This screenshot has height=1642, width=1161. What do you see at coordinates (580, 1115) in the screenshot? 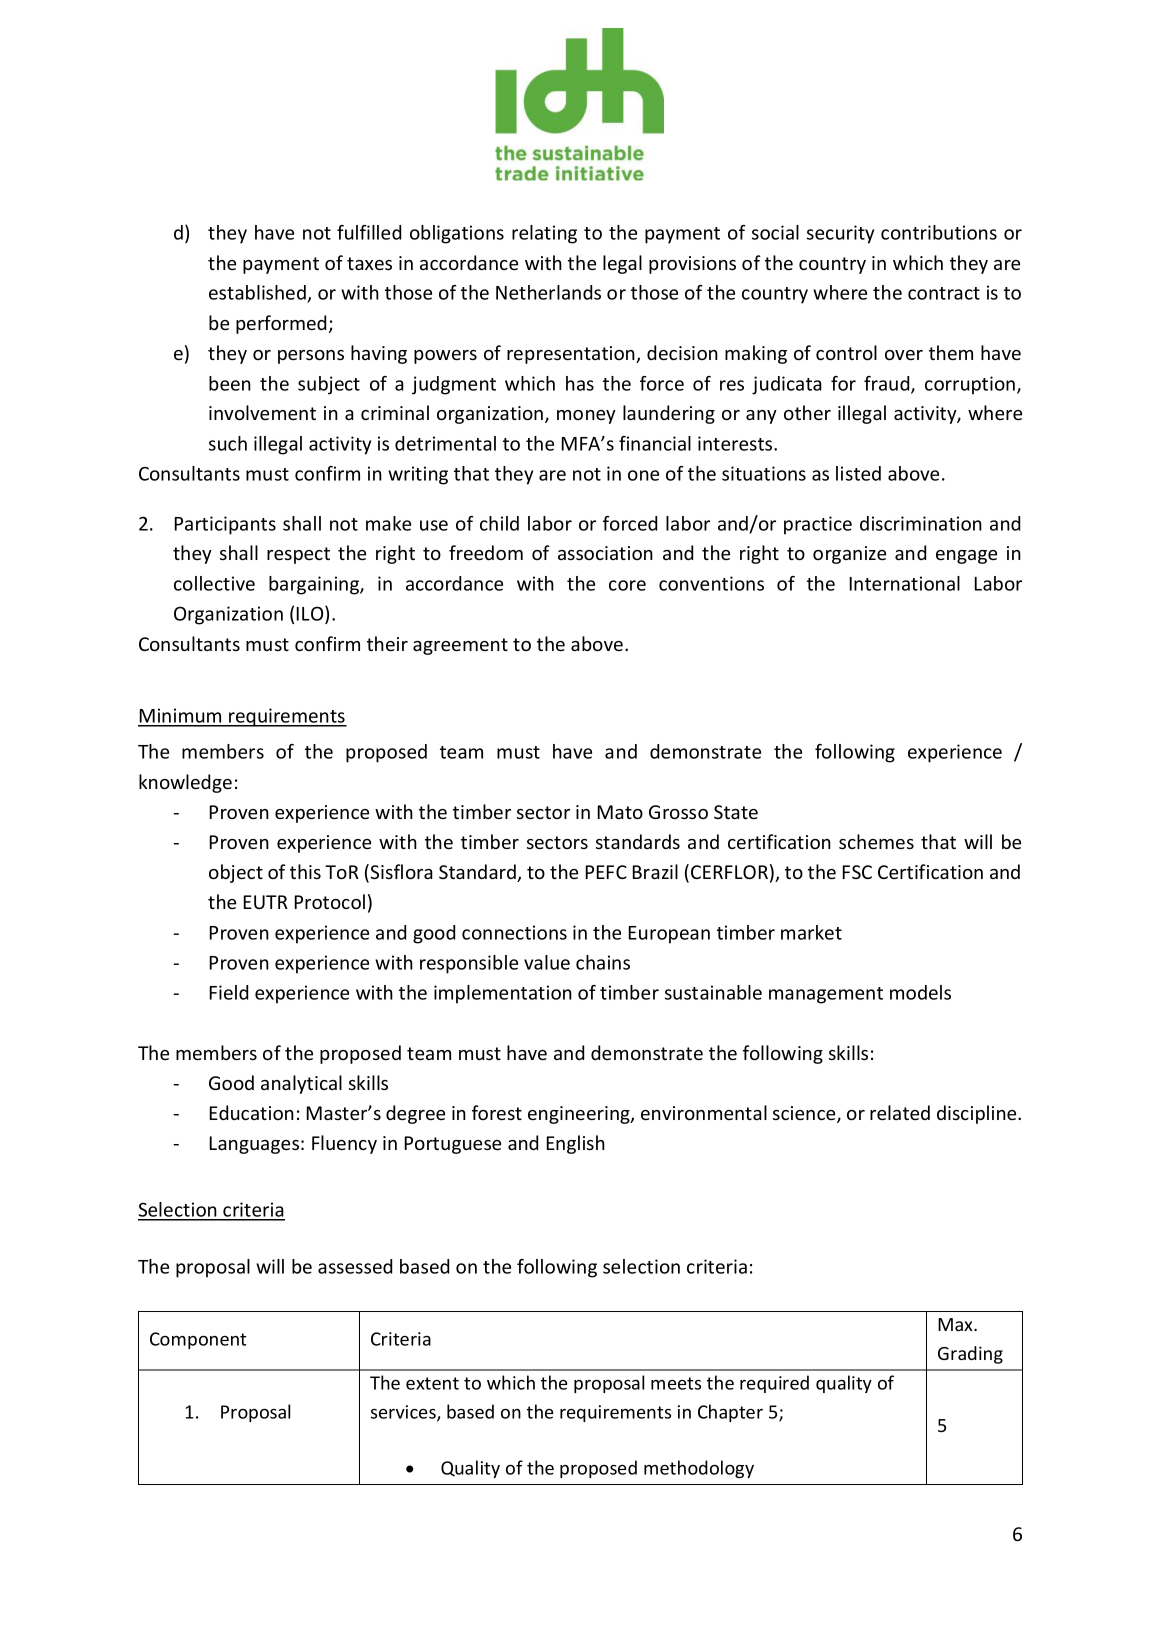
I see `engineering` at bounding box center [580, 1115].
